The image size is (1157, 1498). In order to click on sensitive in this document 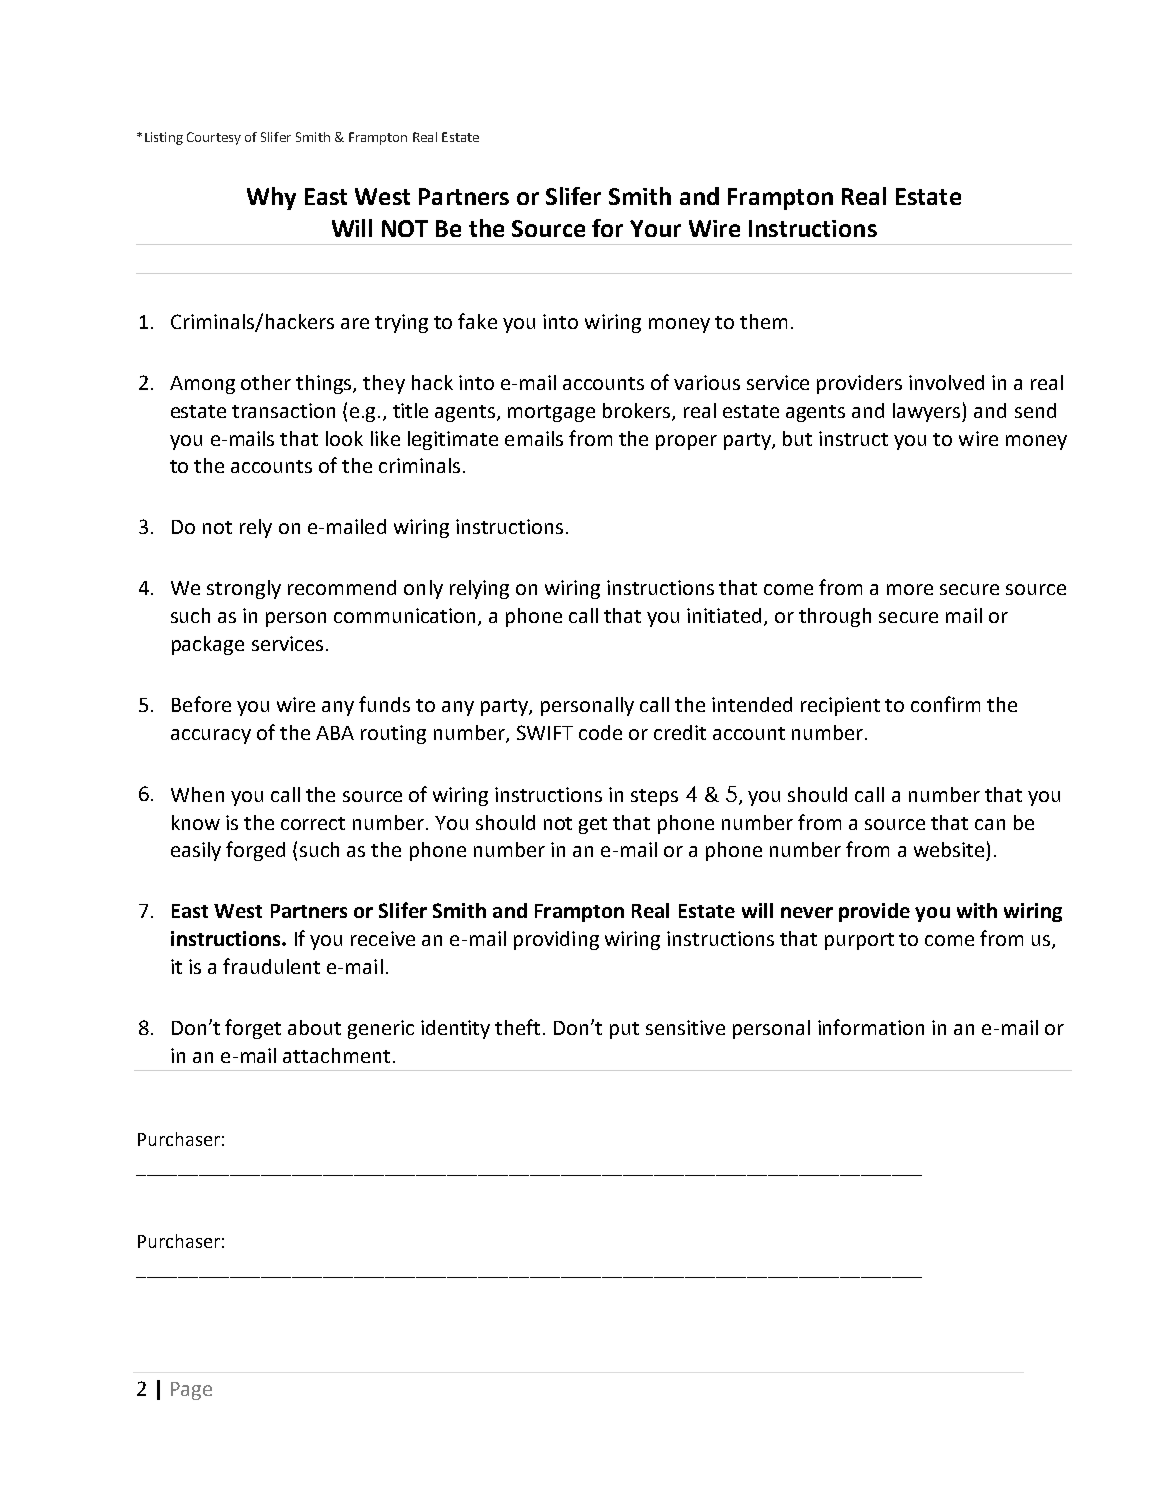, I will do `click(685, 1027)`.
